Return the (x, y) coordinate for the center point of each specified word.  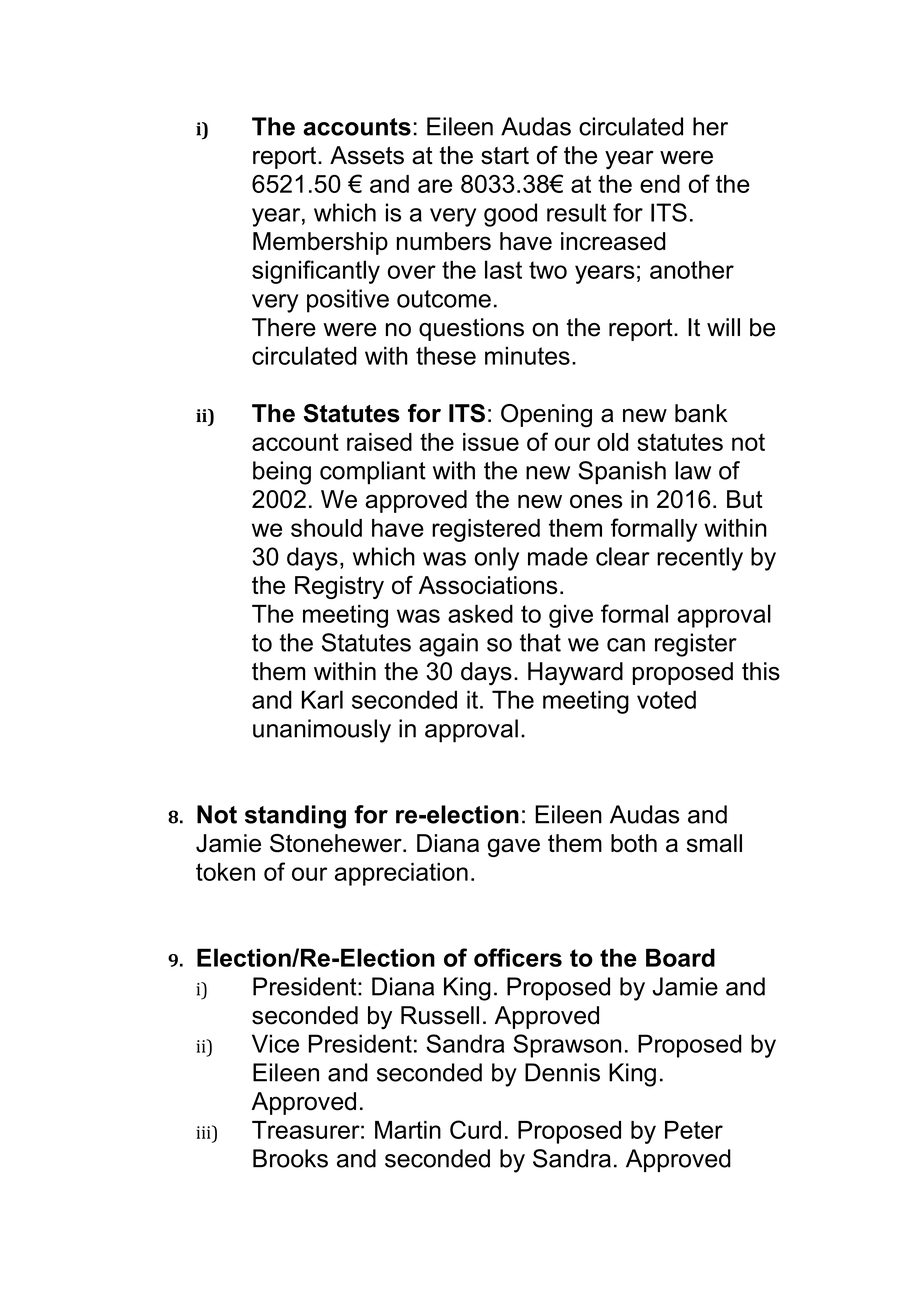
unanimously (322, 731)
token (225, 872)
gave (514, 847)
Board (680, 957)
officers (518, 957)
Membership (320, 243)
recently (700, 559)
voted (666, 699)
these (446, 355)
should (326, 528)
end (660, 184)
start (505, 156)
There (284, 327)
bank (701, 413)
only (497, 559)
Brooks (290, 1158)
